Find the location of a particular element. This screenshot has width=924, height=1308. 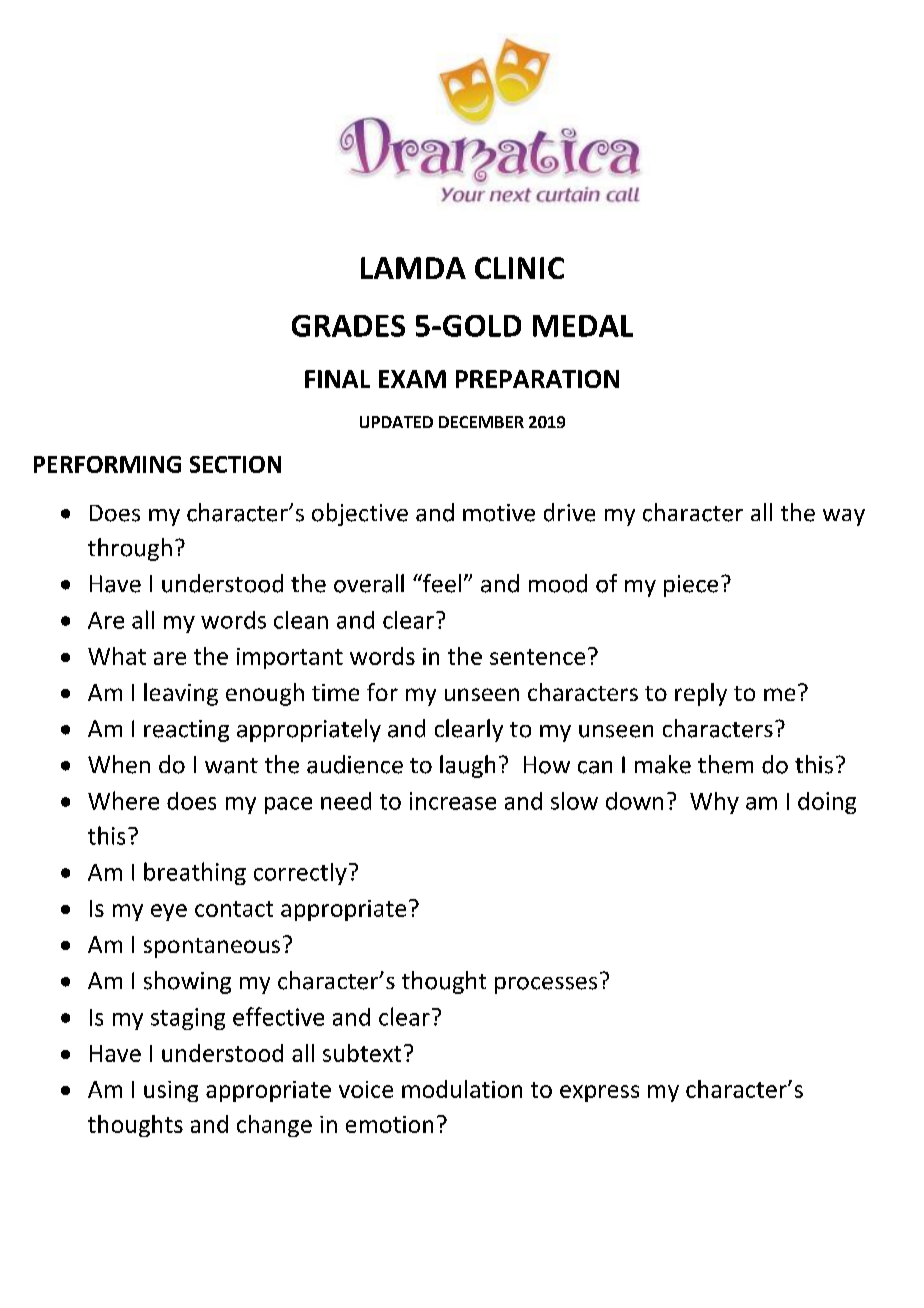

express is located at coordinates (599, 1093).
